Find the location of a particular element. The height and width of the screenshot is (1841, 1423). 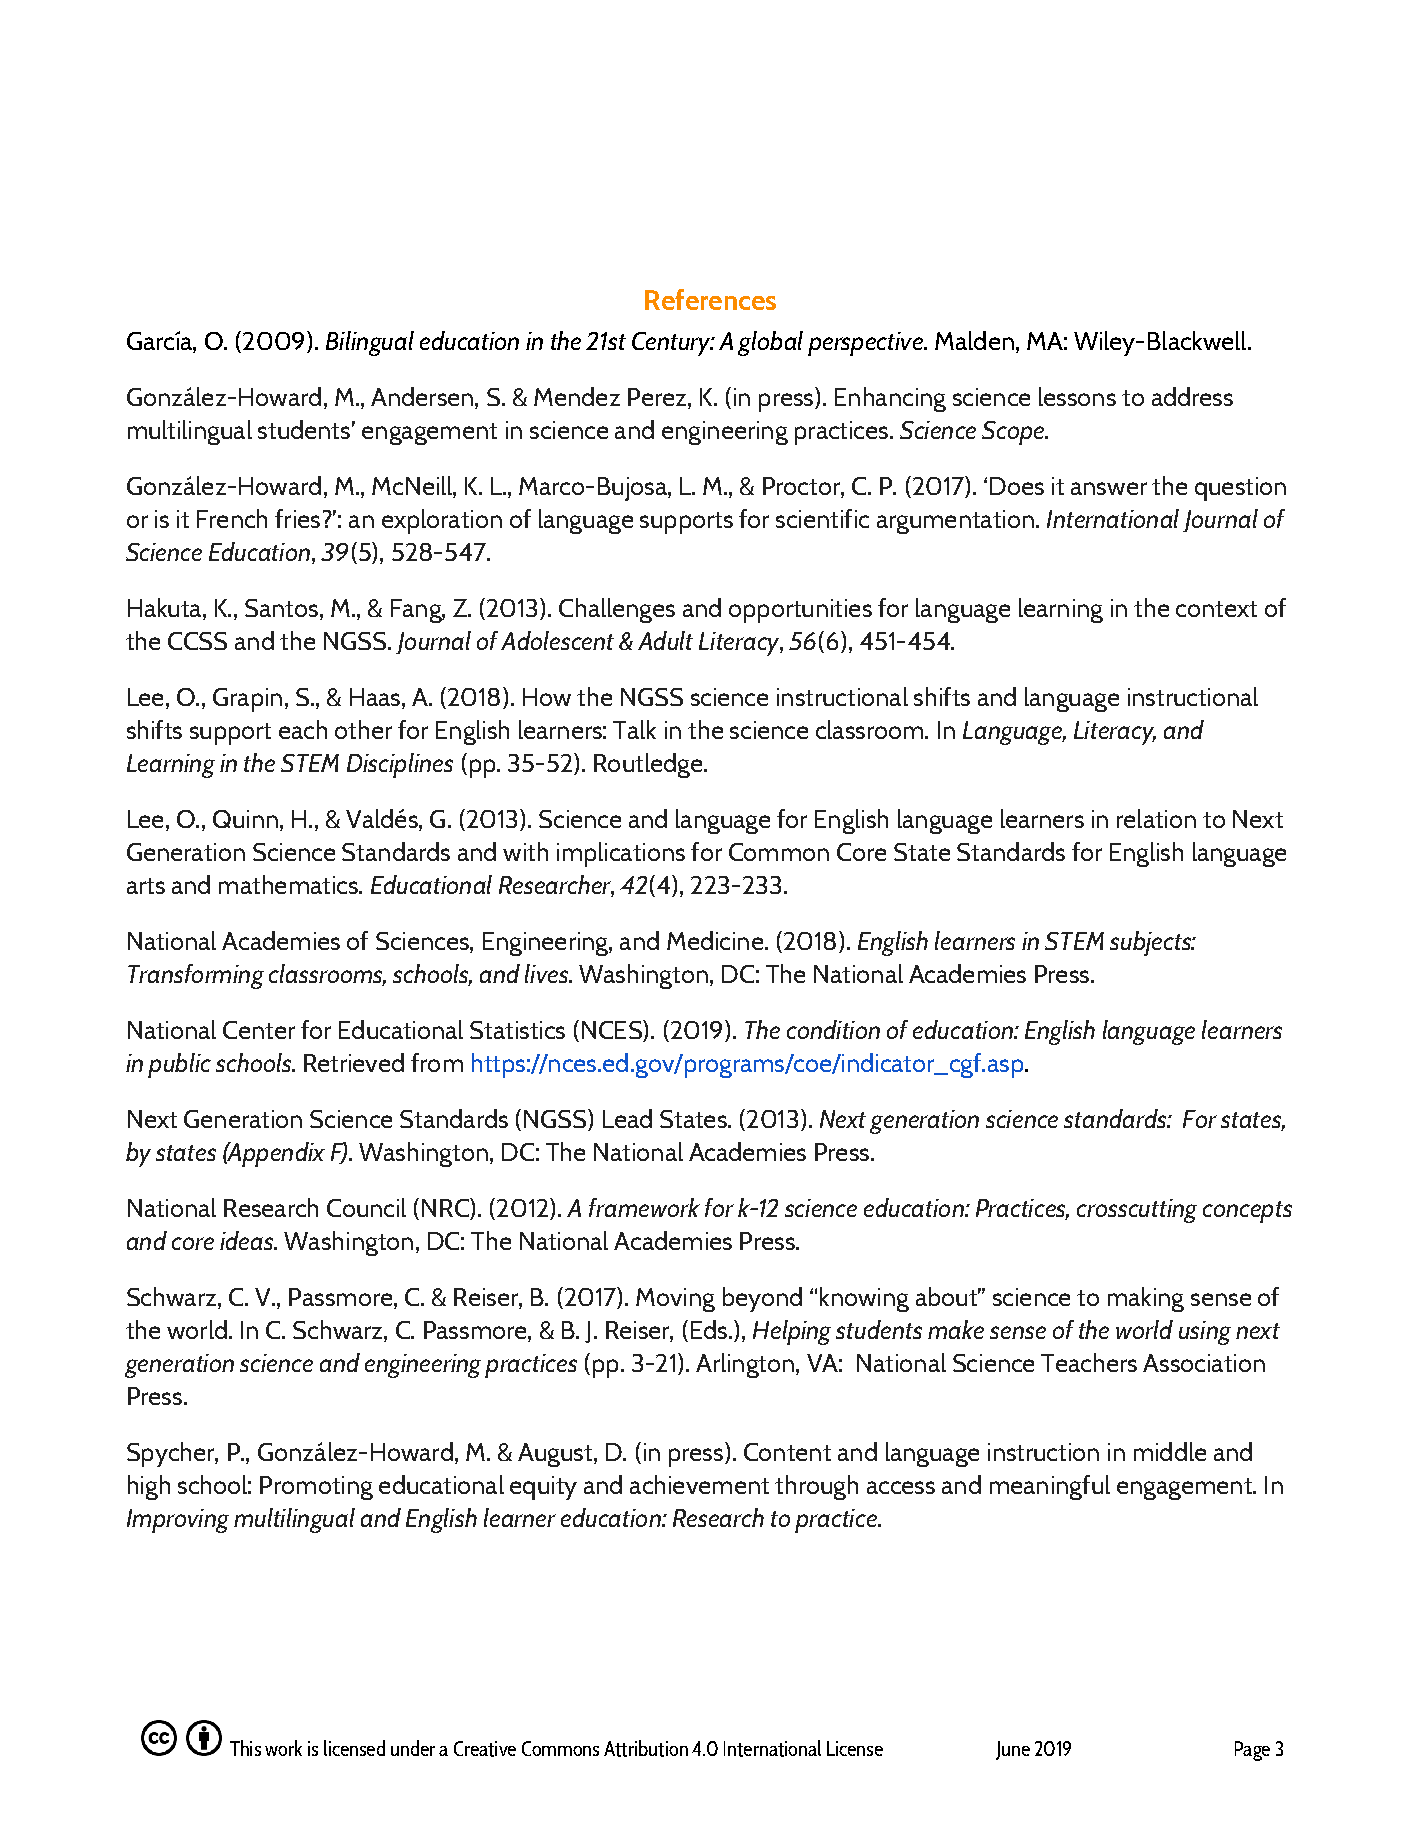

global is located at coordinates (770, 343).
